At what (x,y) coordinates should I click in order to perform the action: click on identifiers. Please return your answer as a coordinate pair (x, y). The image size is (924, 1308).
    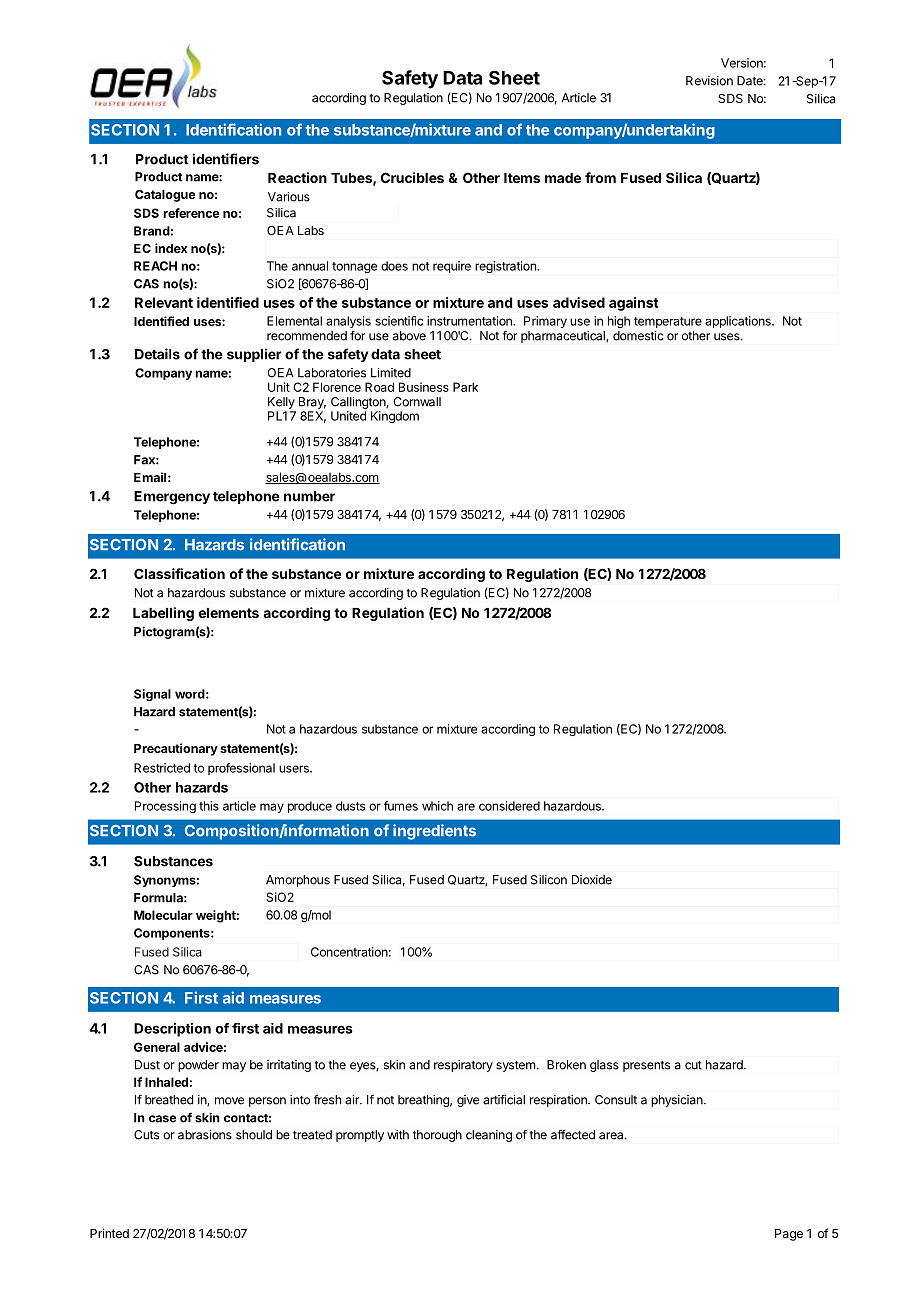
    Looking at the image, I should click on (226, 159).
